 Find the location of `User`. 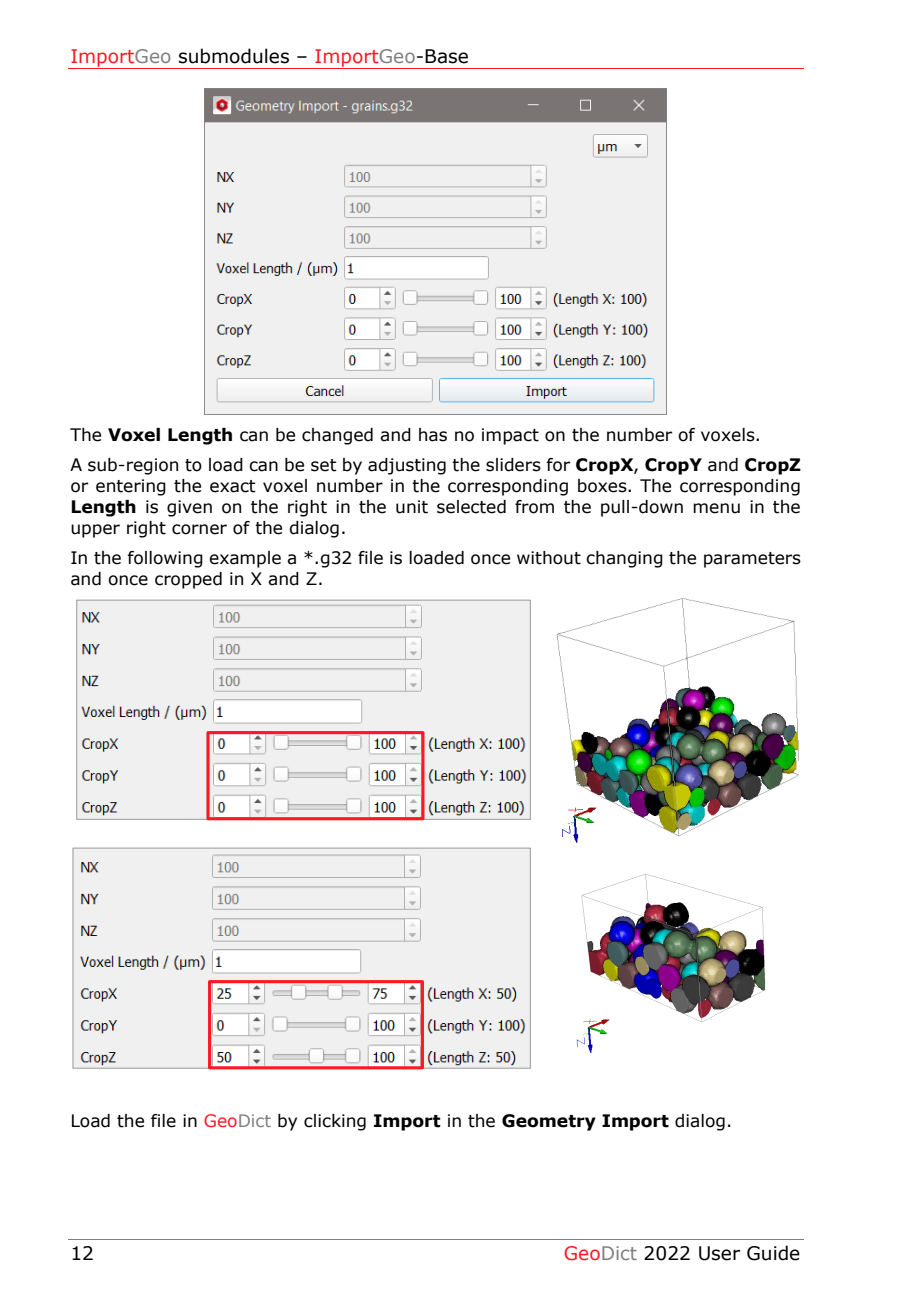

User is located at coordinates (719, 1253).
